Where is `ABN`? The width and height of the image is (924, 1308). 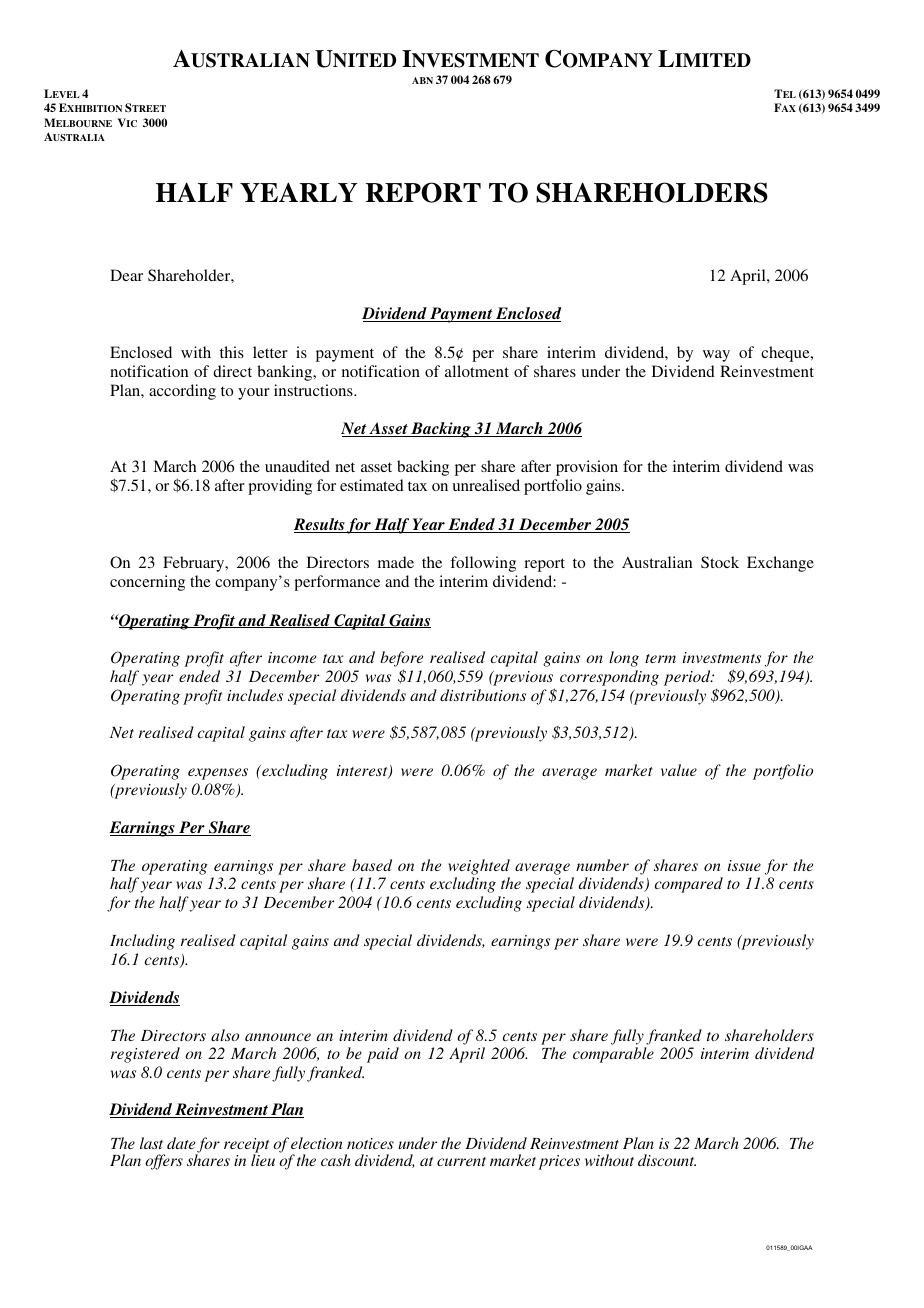
ABN is located at coordinates (422, 80).
